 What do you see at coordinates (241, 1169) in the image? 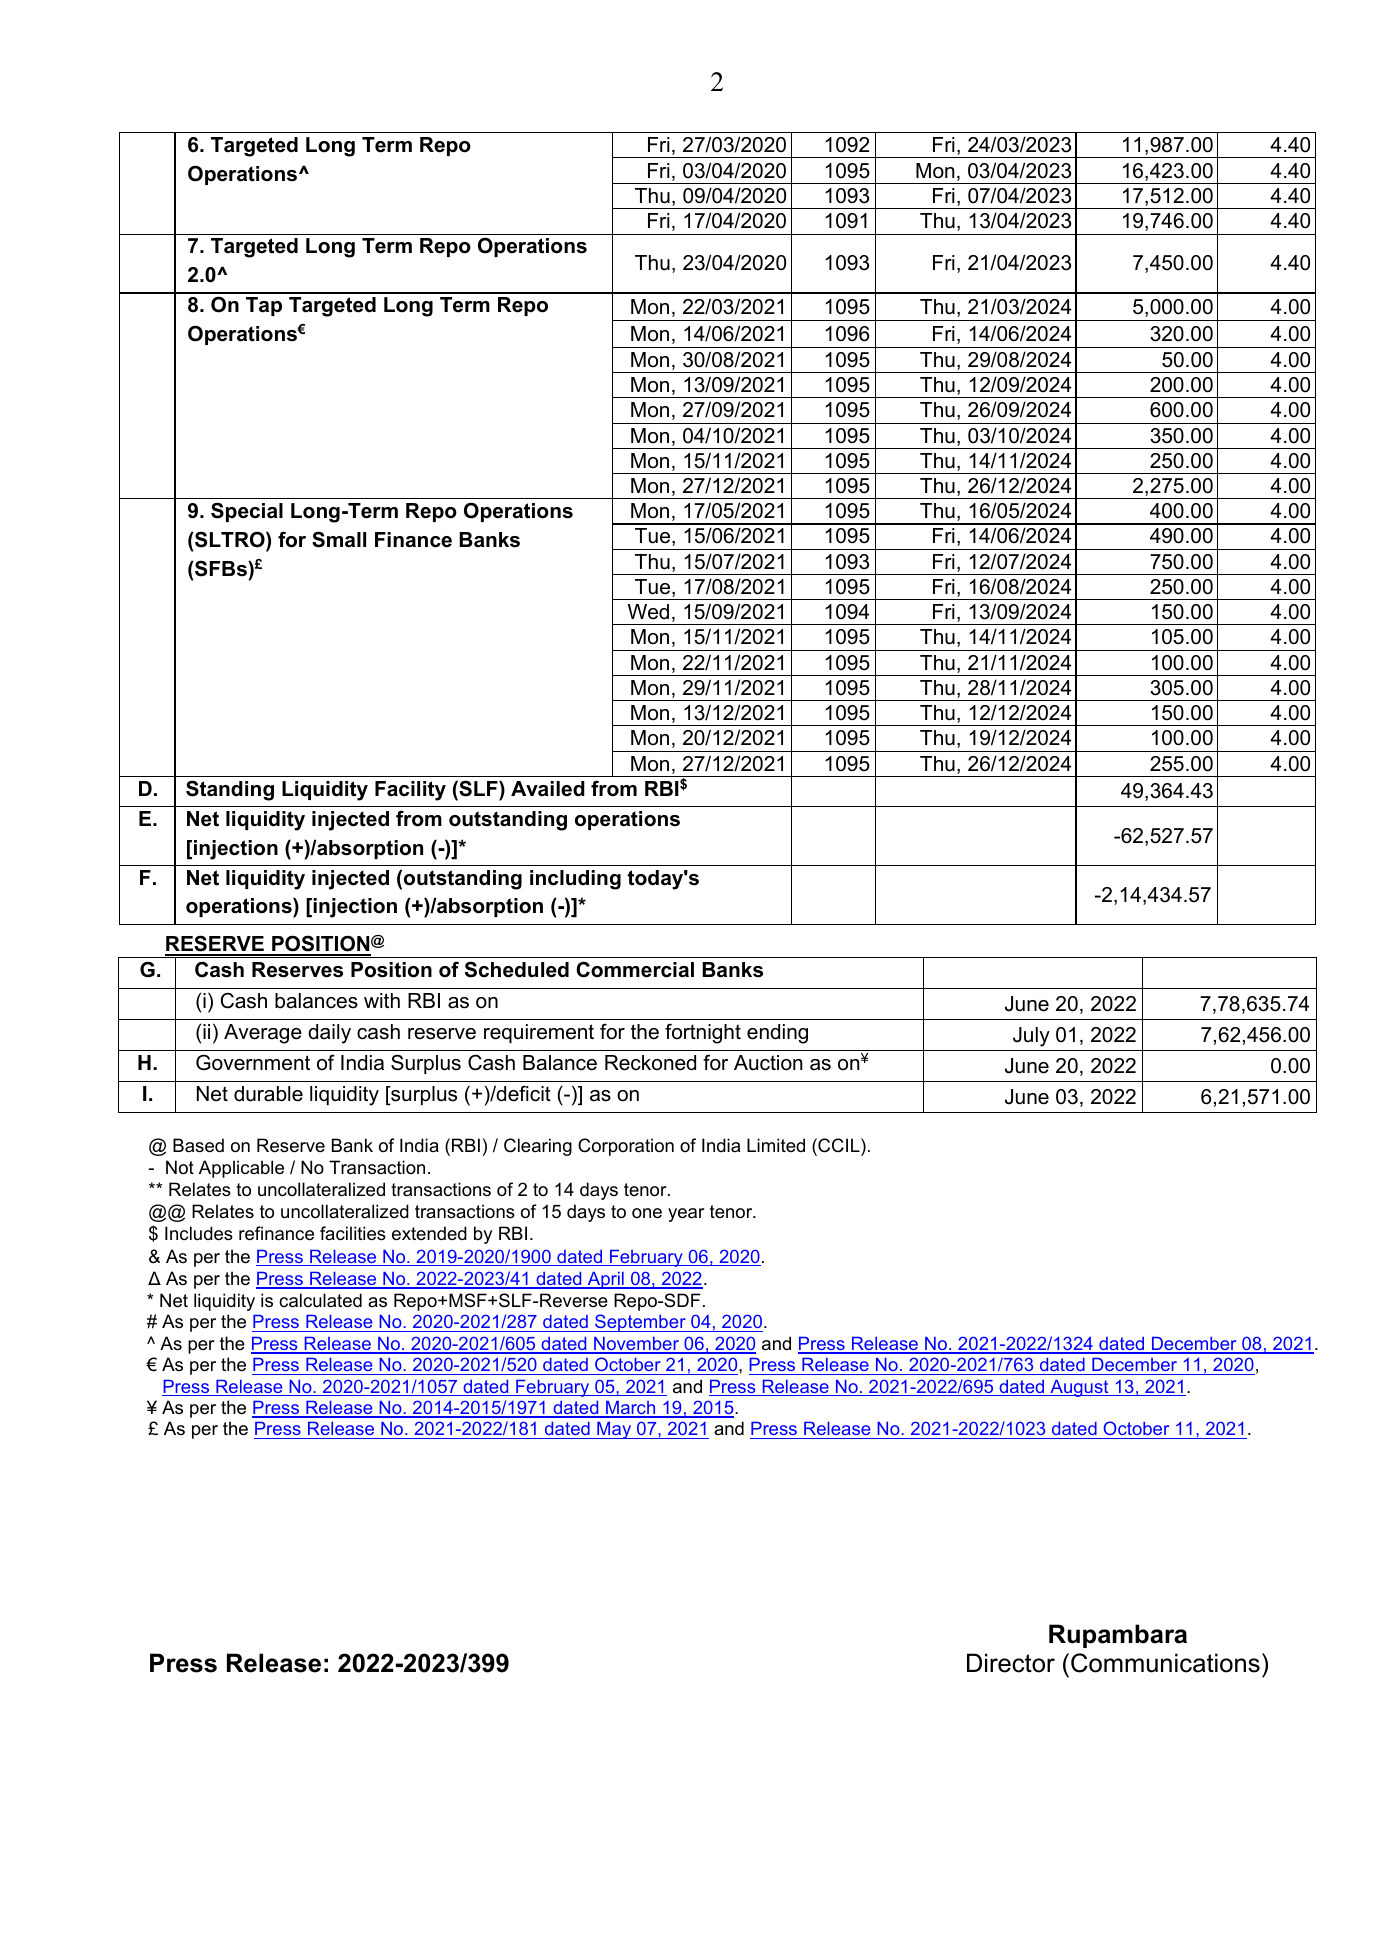
I see `Applicable` at bounding box center [241, 1169].
